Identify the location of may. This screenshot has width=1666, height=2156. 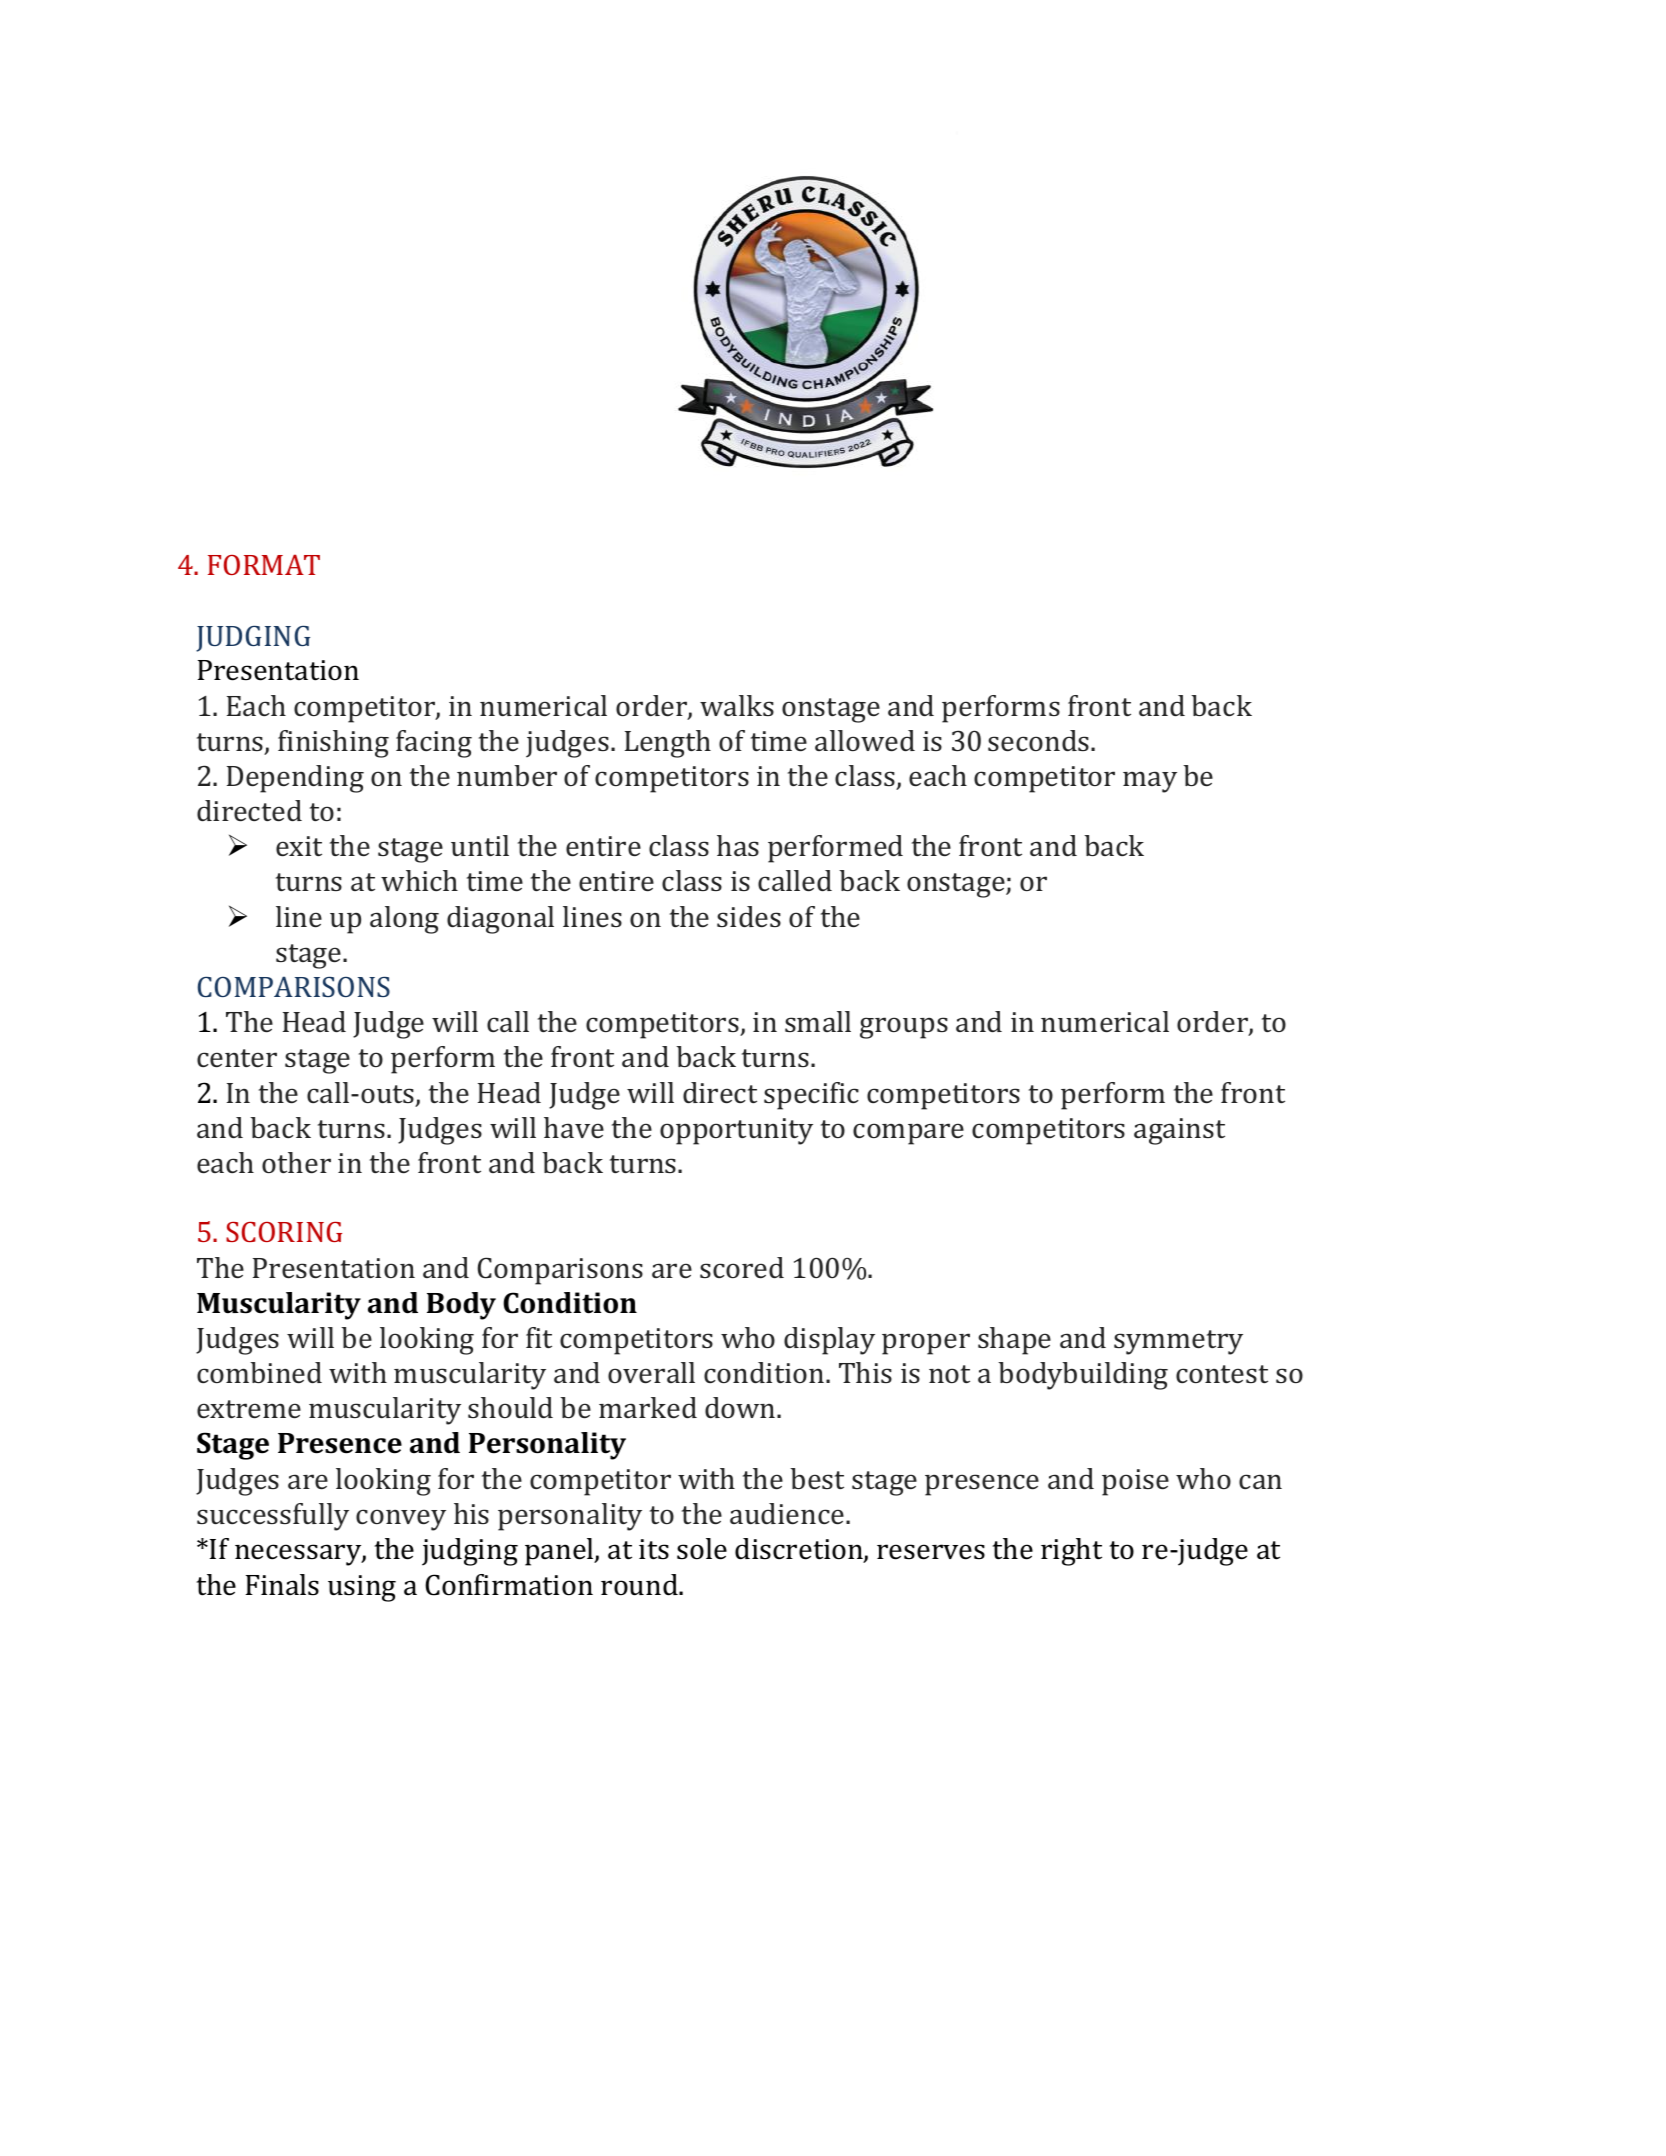
(1150, 782).
